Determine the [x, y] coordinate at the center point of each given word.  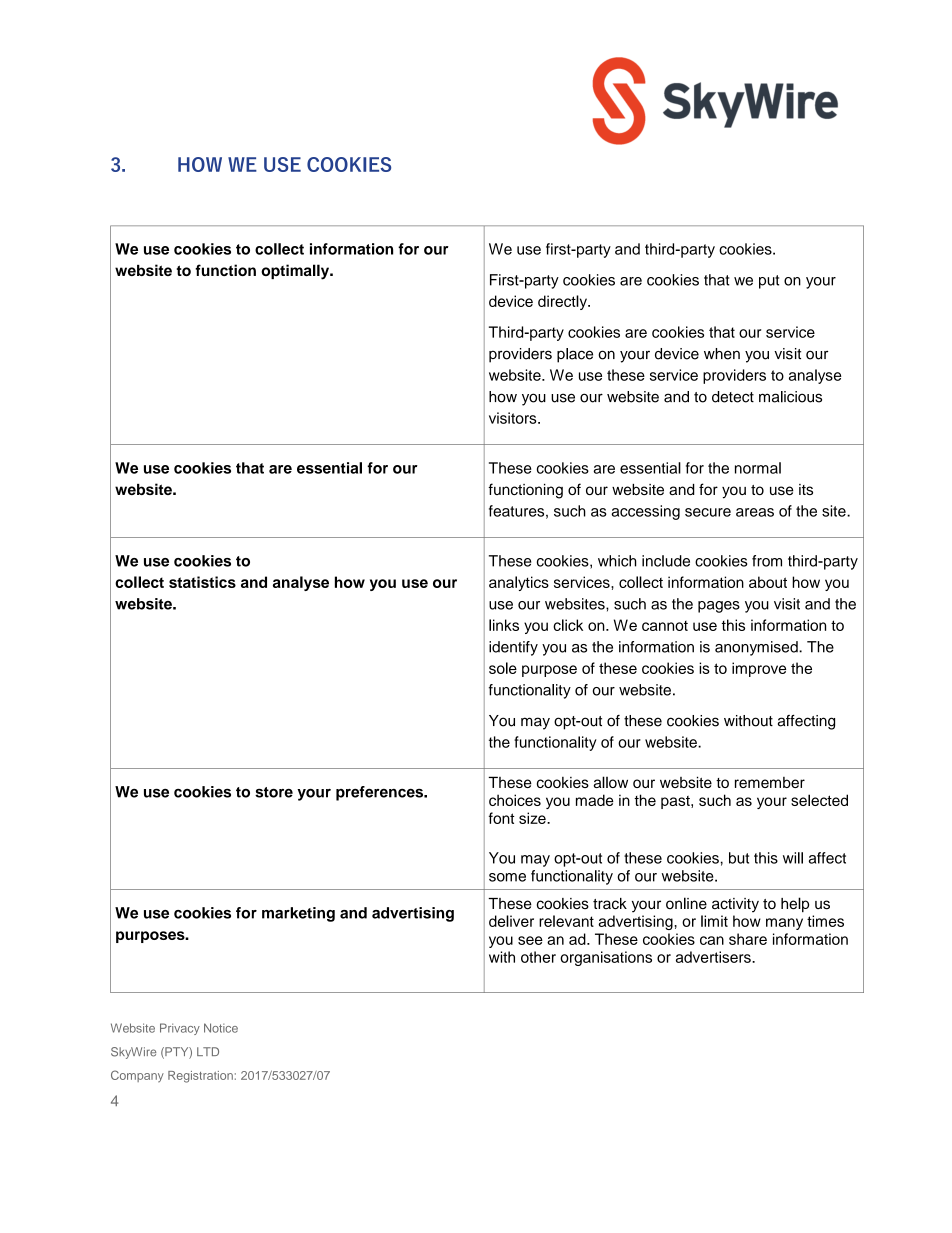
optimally [296, 272]
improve [759, 669]
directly [563, 302]
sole [503, 668]
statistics [202, 582]
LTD [208, 1051]
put [769, 282]
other [538, 957]
